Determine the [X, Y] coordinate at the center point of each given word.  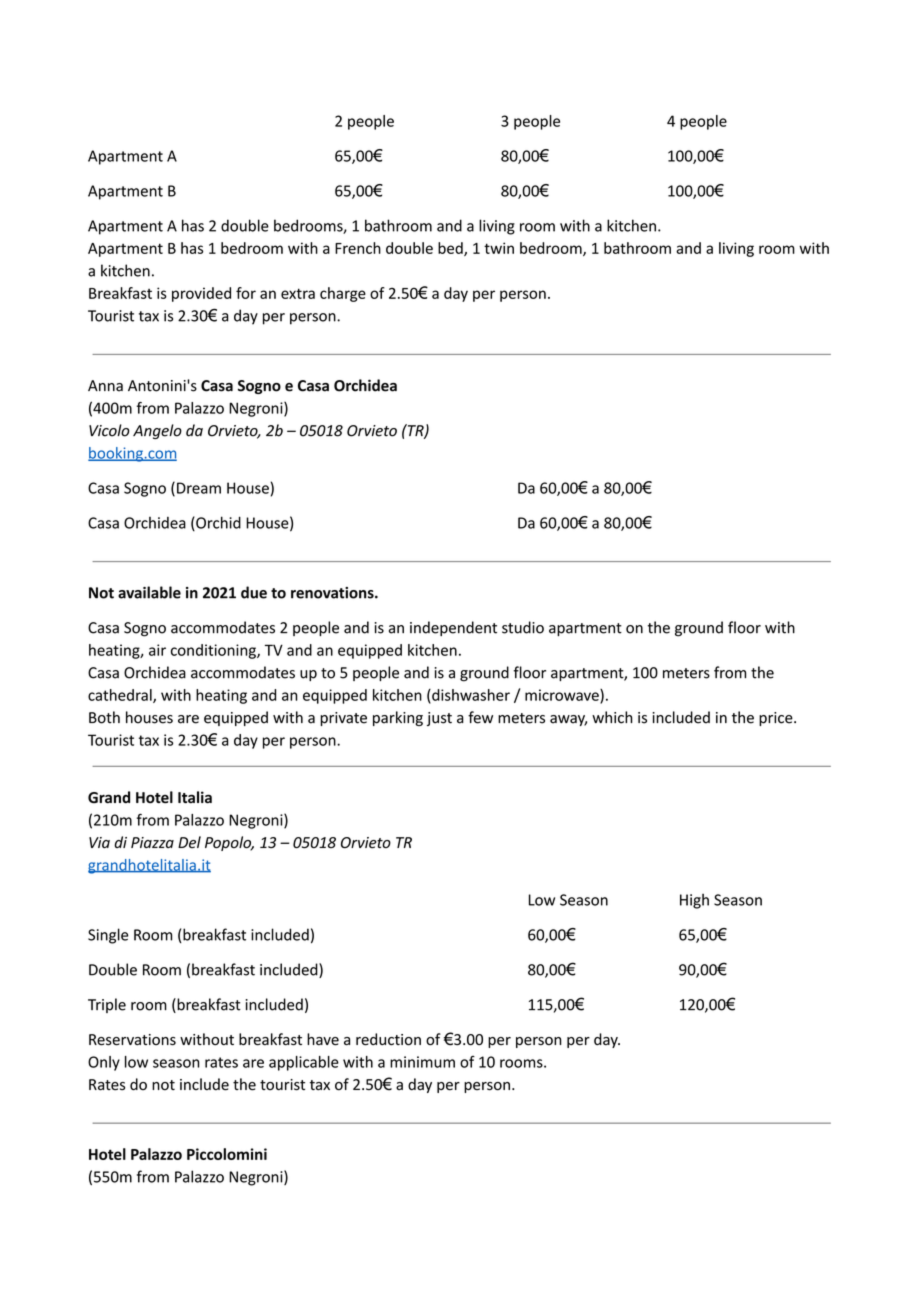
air [157, 650]
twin [499, 248]
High [694, 901]
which [612, 717]
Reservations [132, 1040]
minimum [422, 1062]
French [358, 248]
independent [453, 628]
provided [201, 294]
